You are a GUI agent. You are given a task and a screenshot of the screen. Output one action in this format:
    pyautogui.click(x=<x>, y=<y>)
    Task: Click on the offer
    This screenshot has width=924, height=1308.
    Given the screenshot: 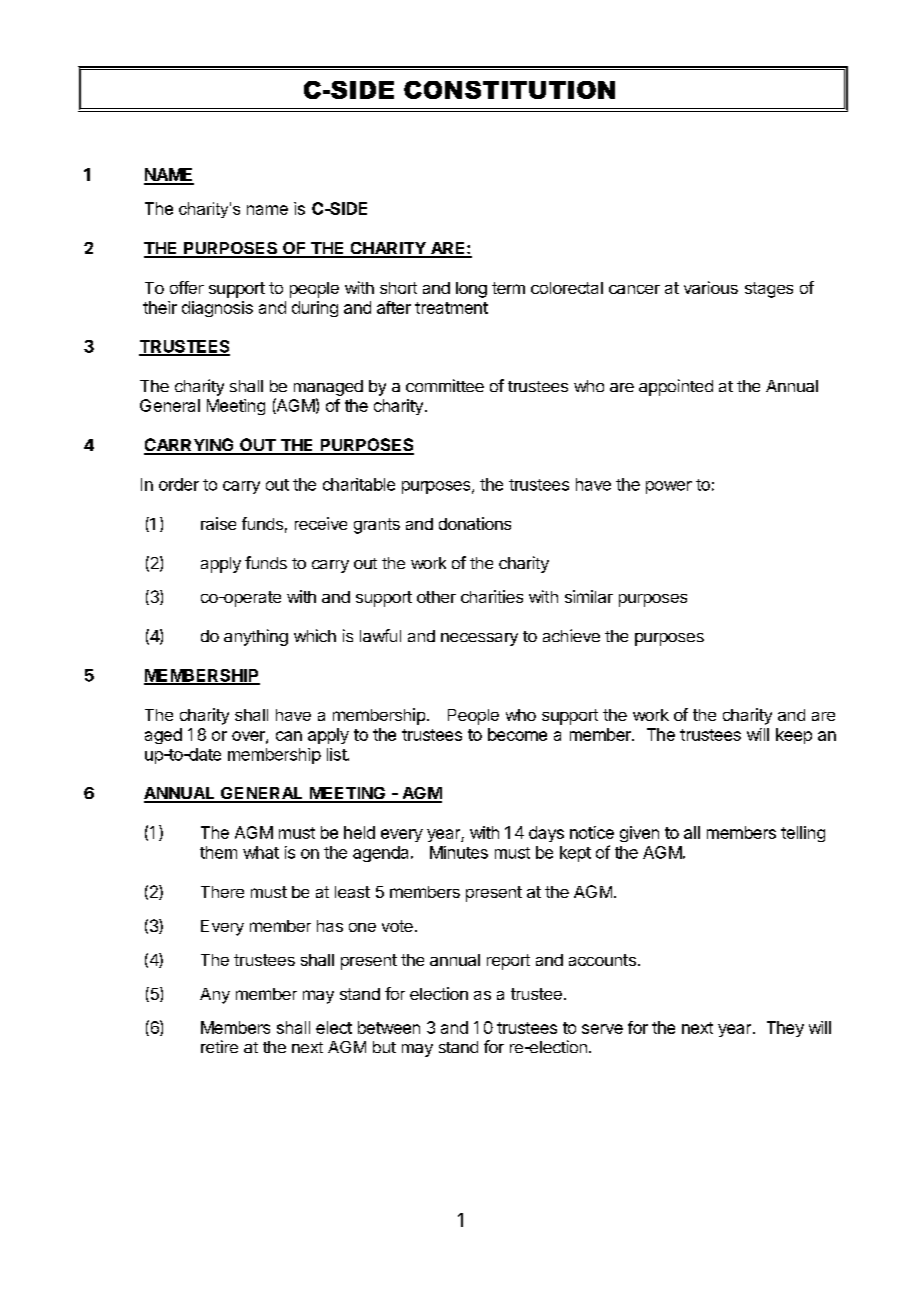 What is the action you would take?
    pyautogui.click(x=187, y=287)
